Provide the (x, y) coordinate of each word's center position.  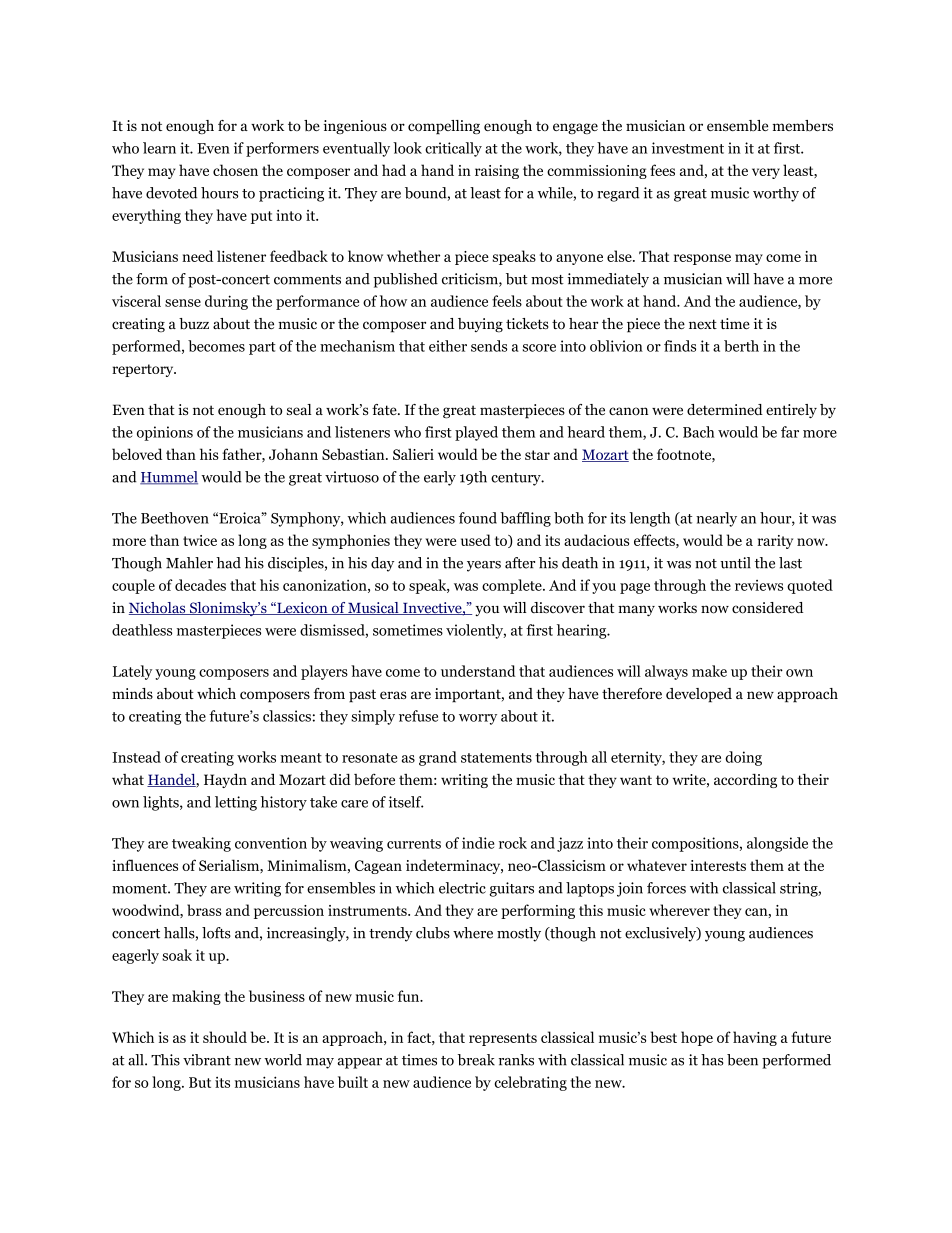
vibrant (207, 1060)
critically (453, 149)
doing (743, 758)
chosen (235, 170)
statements (496, 758)
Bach (699, 432)
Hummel (169, 478)
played (476, 433)
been (742, 1060)
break (476, 1060)
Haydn (225, 780)
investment (688, 148)
